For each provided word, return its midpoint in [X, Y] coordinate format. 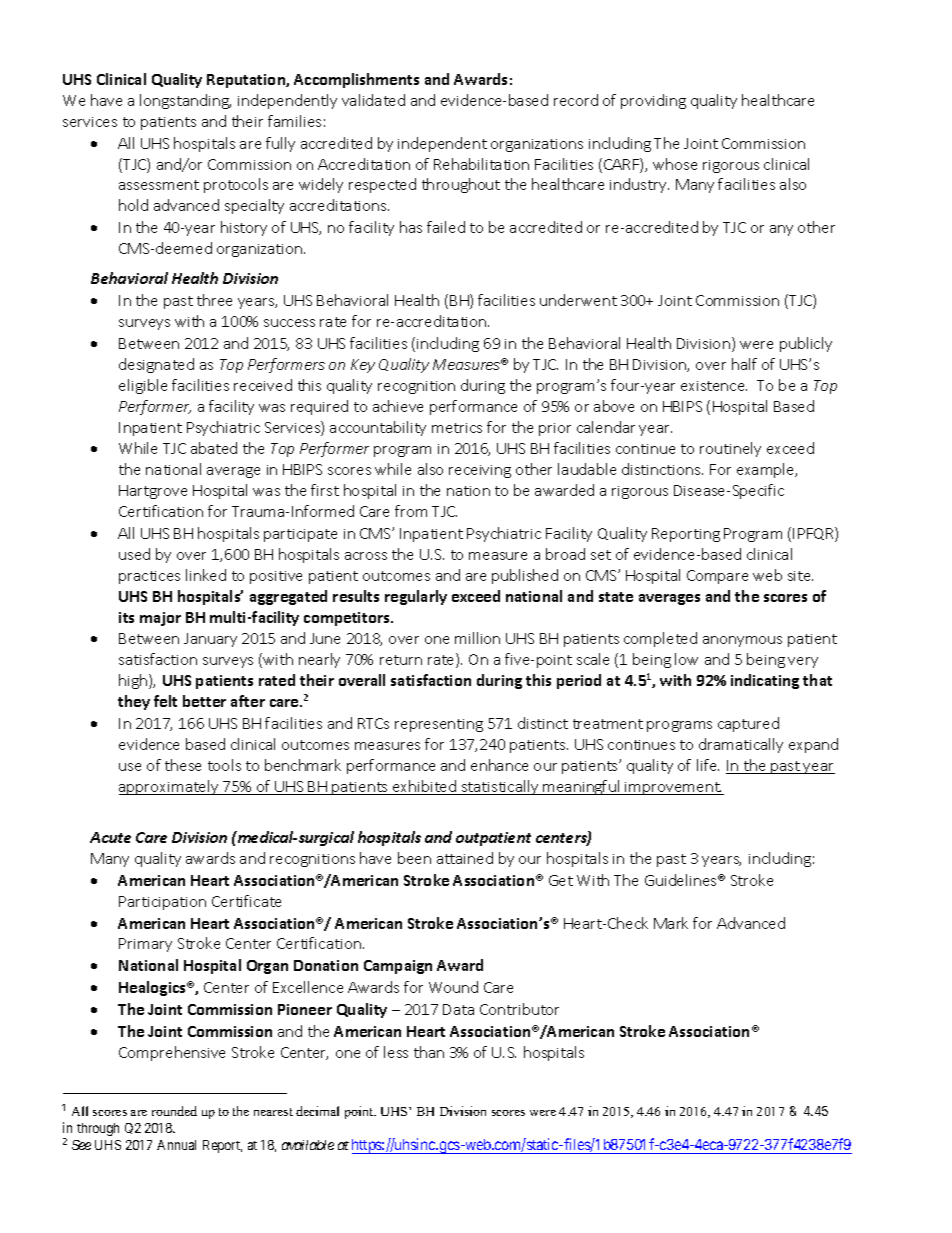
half [744, 364]
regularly [416, 597]
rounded [174, 1111]
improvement [673, 788]
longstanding [185, 101]
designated [156, 365]
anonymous [742, 641]
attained [465, 858]
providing [653, 101]
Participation [162, 903]
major [160, 619]
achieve [398, 406]
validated [373, 100]
